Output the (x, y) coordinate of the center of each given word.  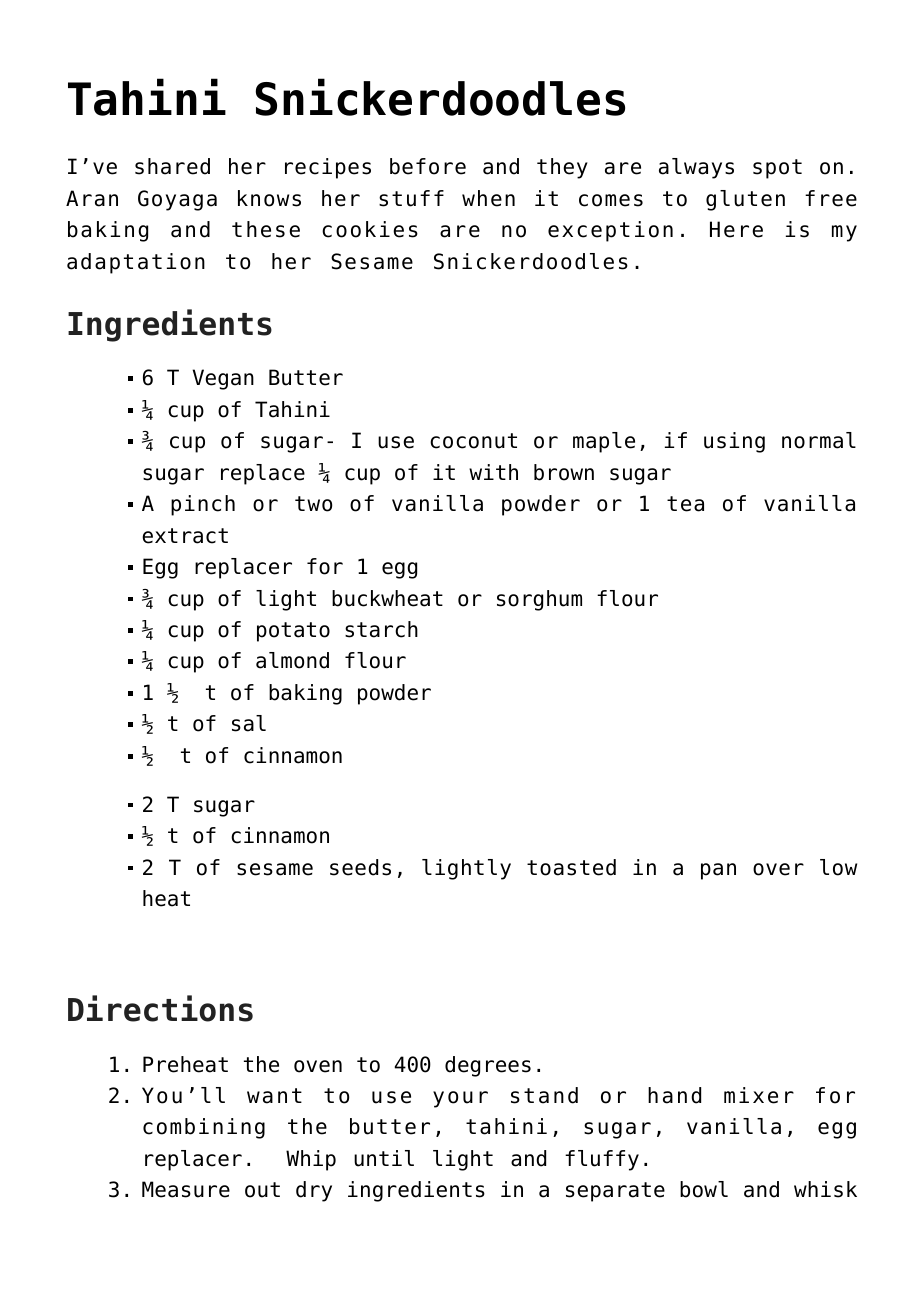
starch (381, 629)
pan (718, 871)
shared (172, 166)
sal (249, 723)
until (384, 1158)
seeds (360, 867)
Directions (160, 1008)
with (493, 472)
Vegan (223, 379)
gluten (745, 200)
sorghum (539, 600)
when (488, 198)
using (734, 442)
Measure (186, 1189)
